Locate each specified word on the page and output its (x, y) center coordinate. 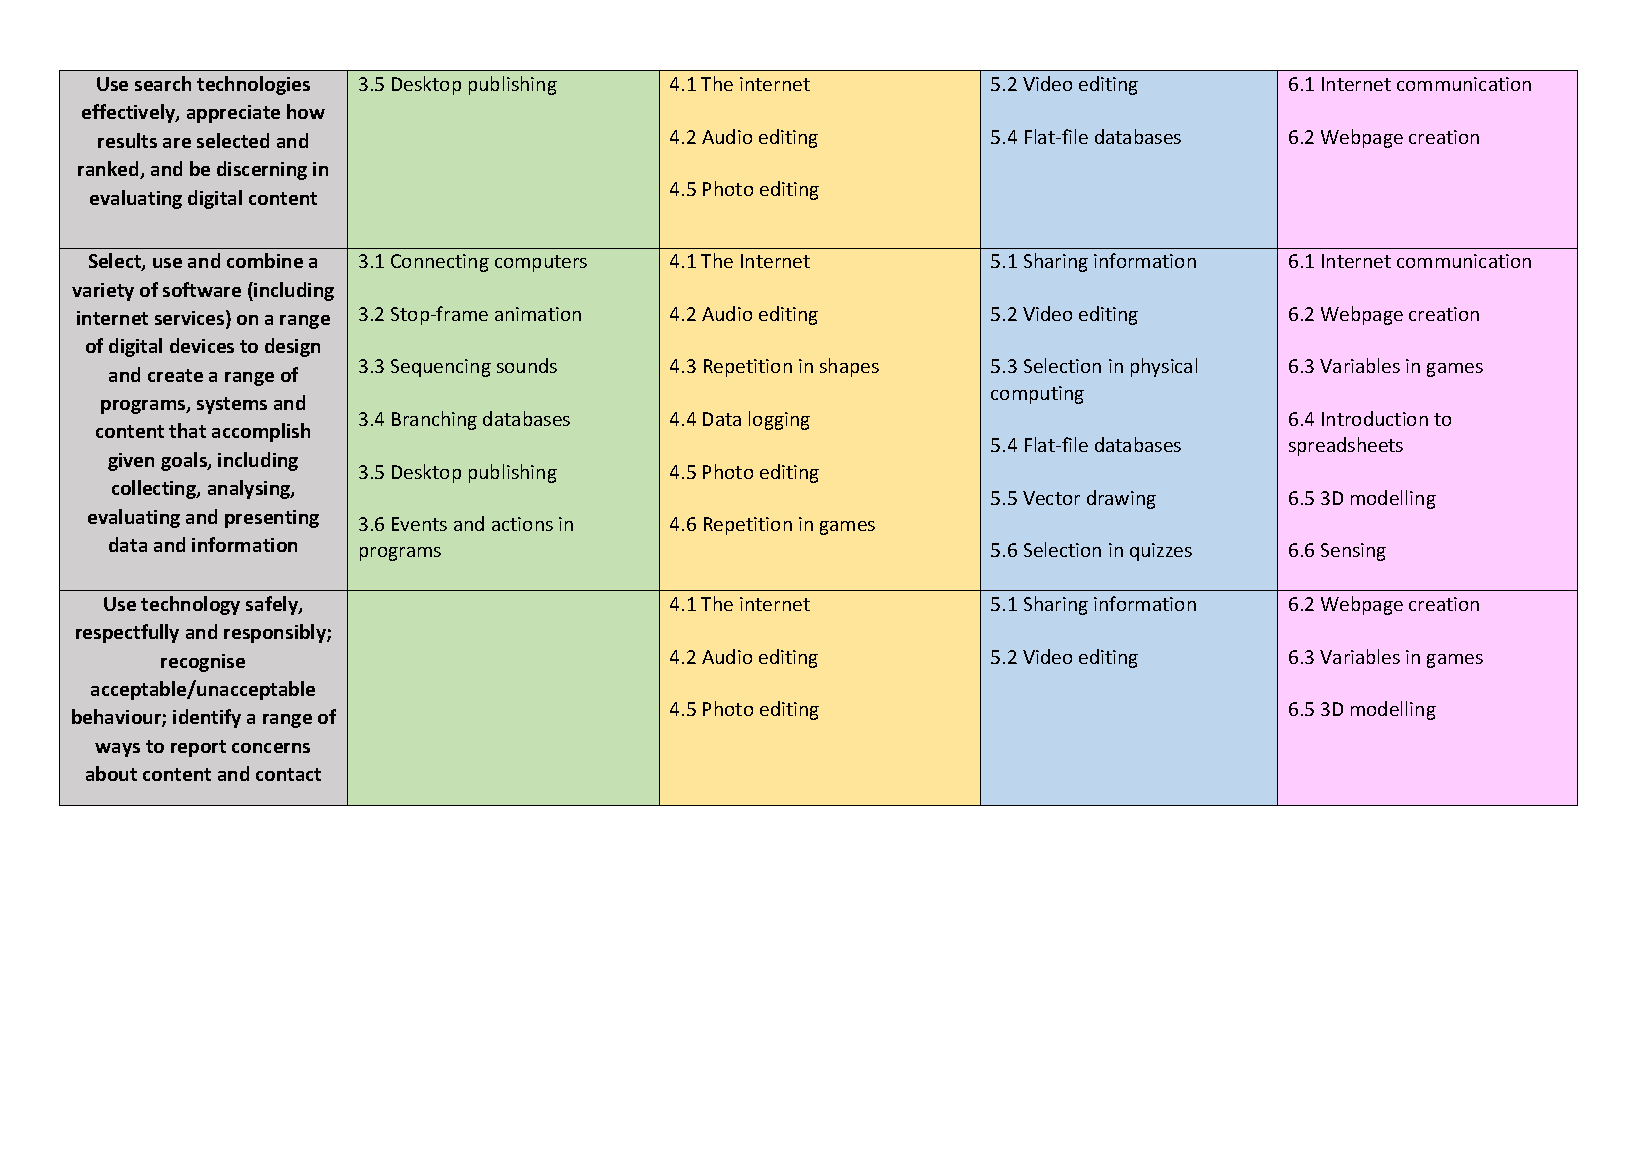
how (306, 111)
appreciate (233, 114)
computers (541, 263)
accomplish (261, 432)
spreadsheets (1346, 446)
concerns (271, 748)
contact (288, 774)
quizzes (1161, 552)
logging (779, 420)
